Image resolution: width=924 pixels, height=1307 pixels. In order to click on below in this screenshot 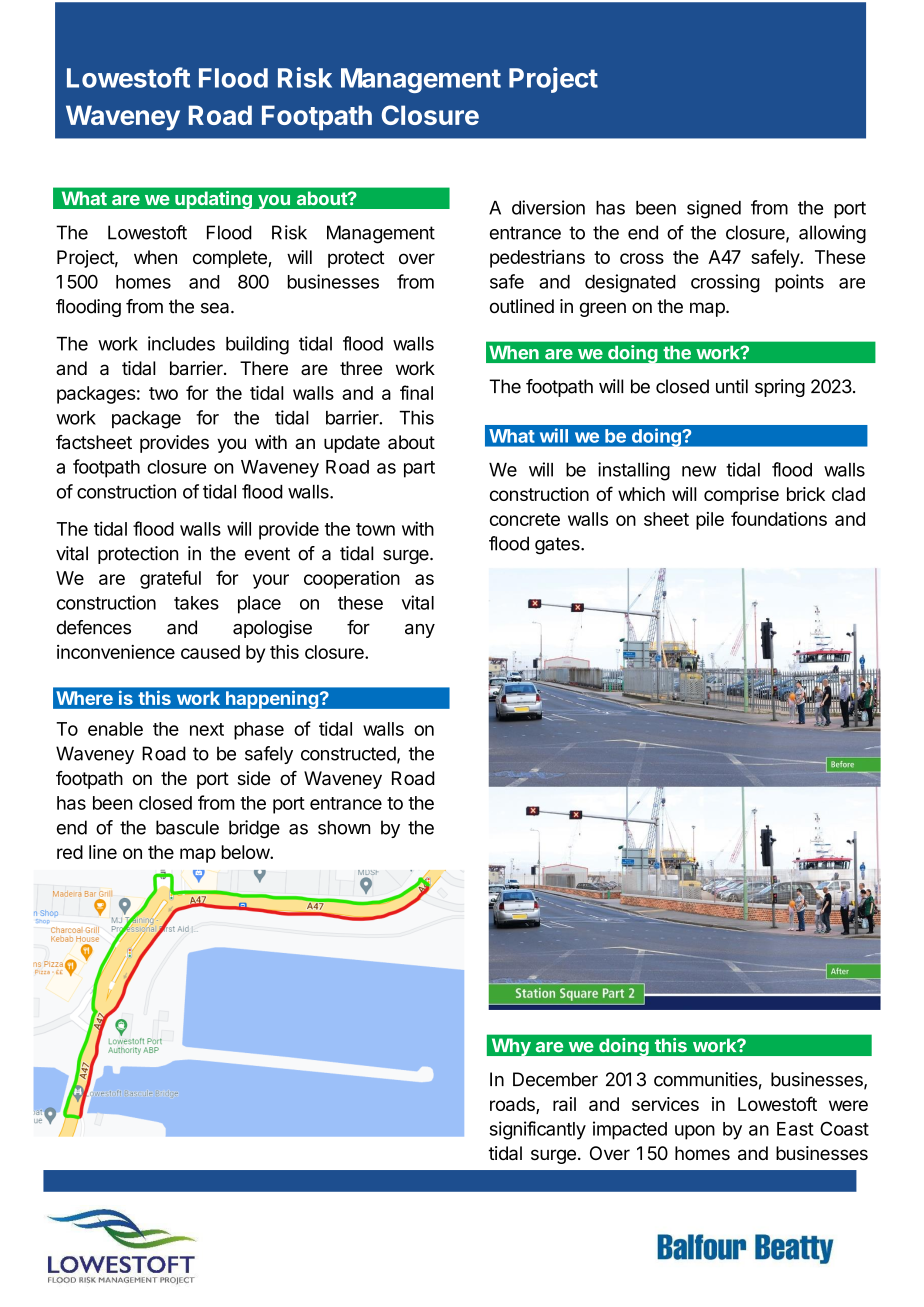, I will do `click(246, 852)`.
